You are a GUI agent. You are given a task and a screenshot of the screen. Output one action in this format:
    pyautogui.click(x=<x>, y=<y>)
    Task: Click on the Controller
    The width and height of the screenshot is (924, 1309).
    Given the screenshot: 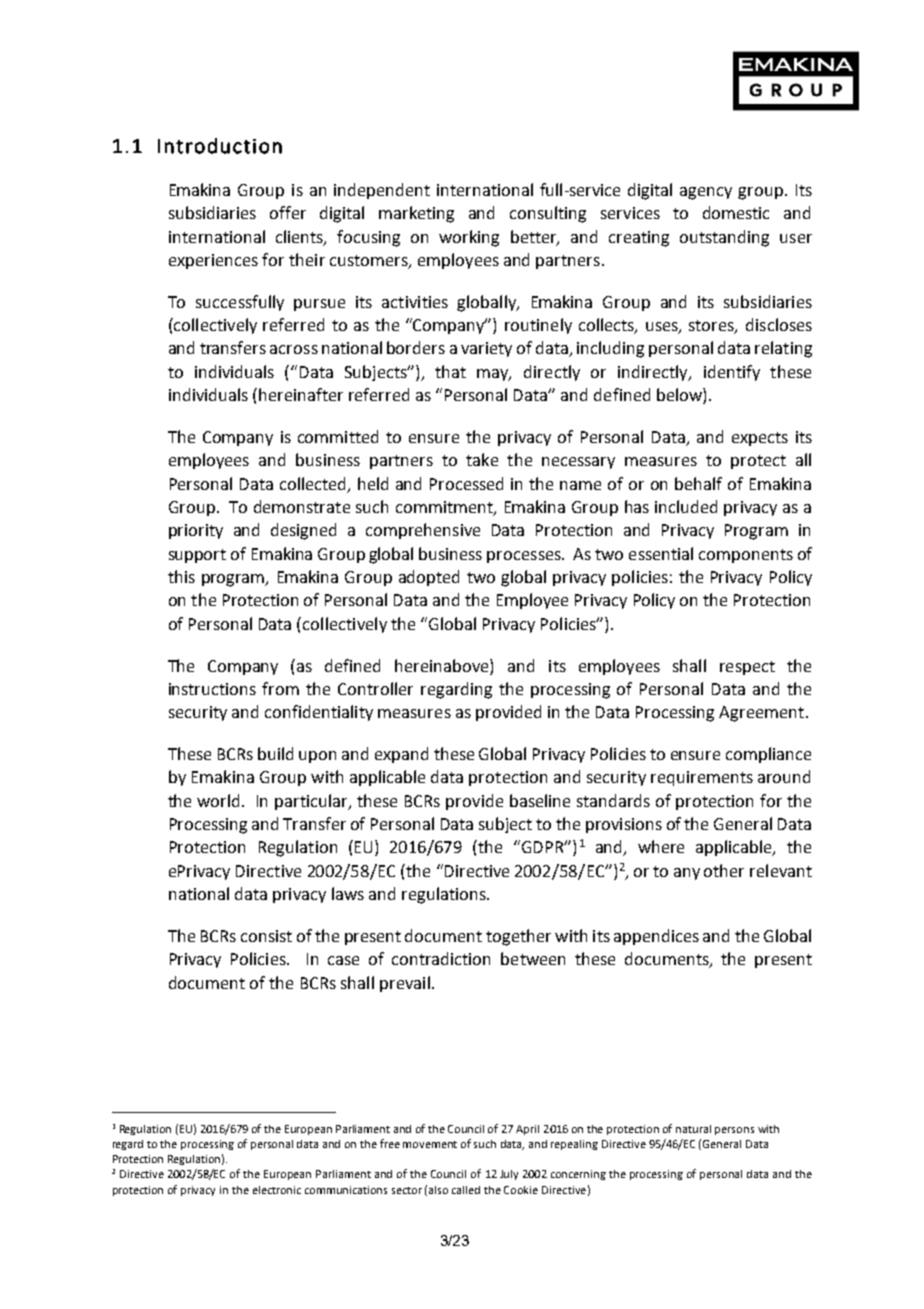 What is the action you would take?
    pyautogui.click(x=375, y=688)
